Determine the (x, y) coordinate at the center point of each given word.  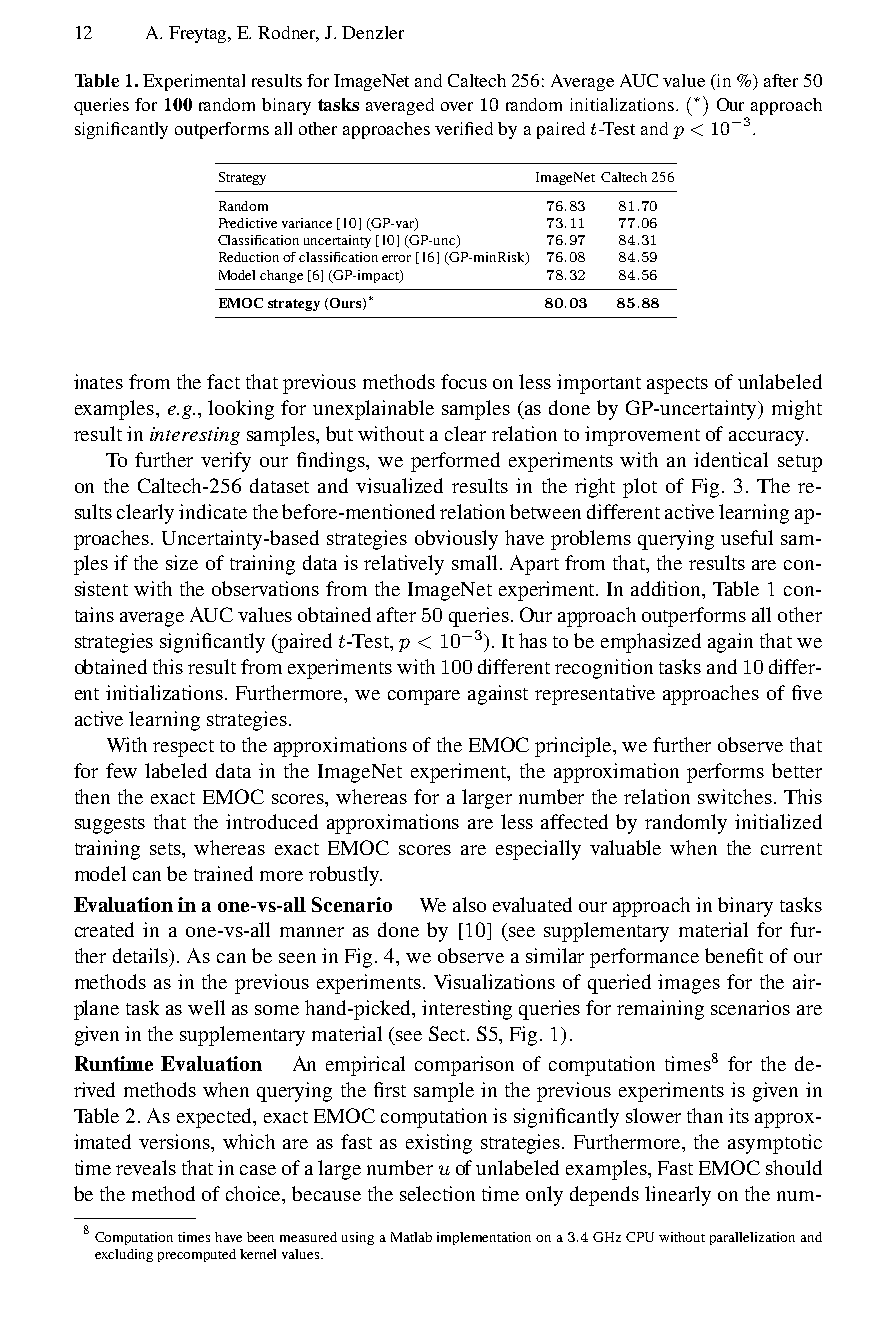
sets (166, 849)
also (469, 904)
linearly (678, 1196)
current (791, 849)
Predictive (248, 223)
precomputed (197, 1255)
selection (437, 1193)
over (457, 106)
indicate (213, 511)
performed (455, 462)
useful (747, 537)
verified (464, 128)
